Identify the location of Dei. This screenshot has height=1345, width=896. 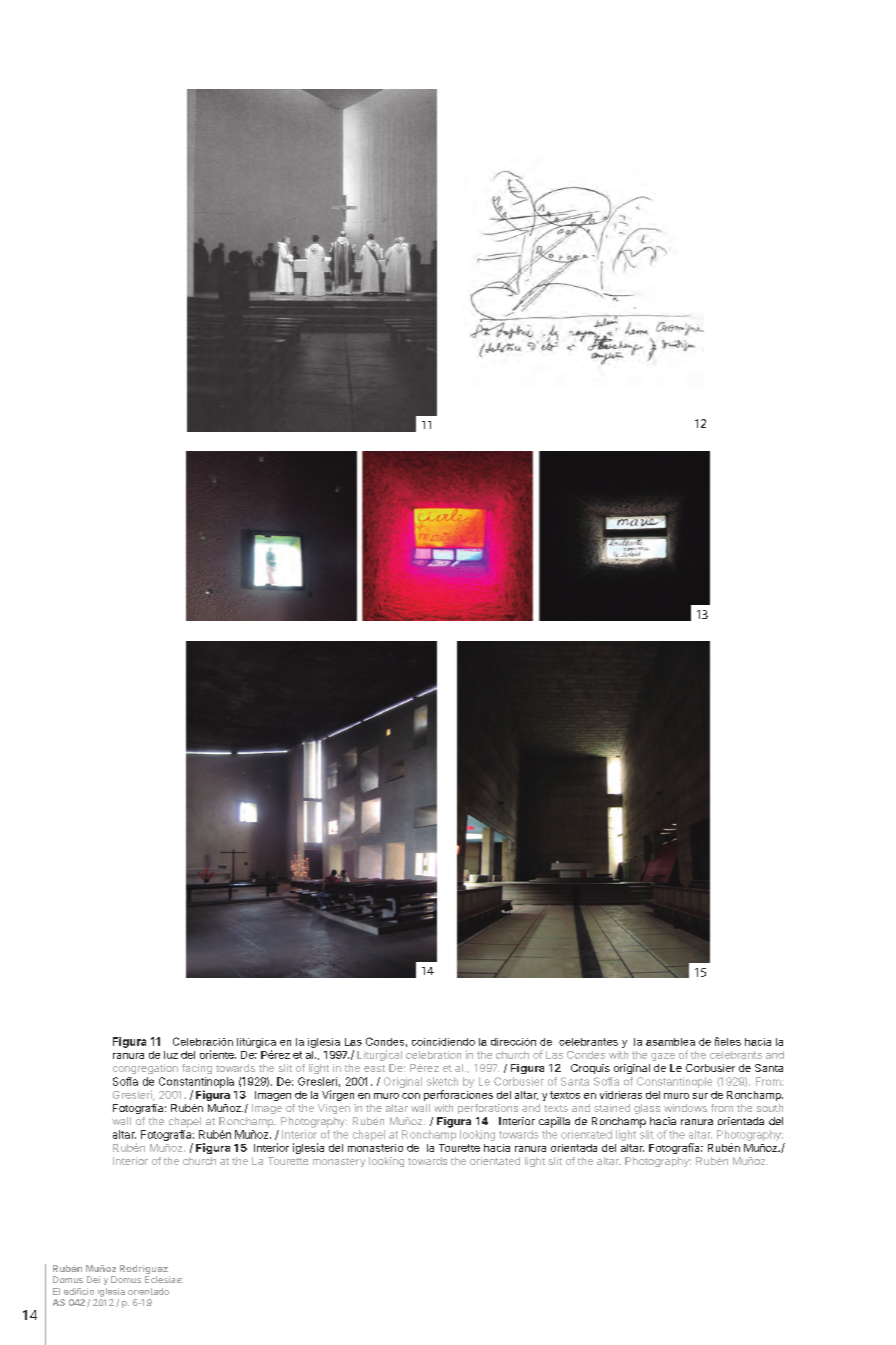
(93, 1279).
